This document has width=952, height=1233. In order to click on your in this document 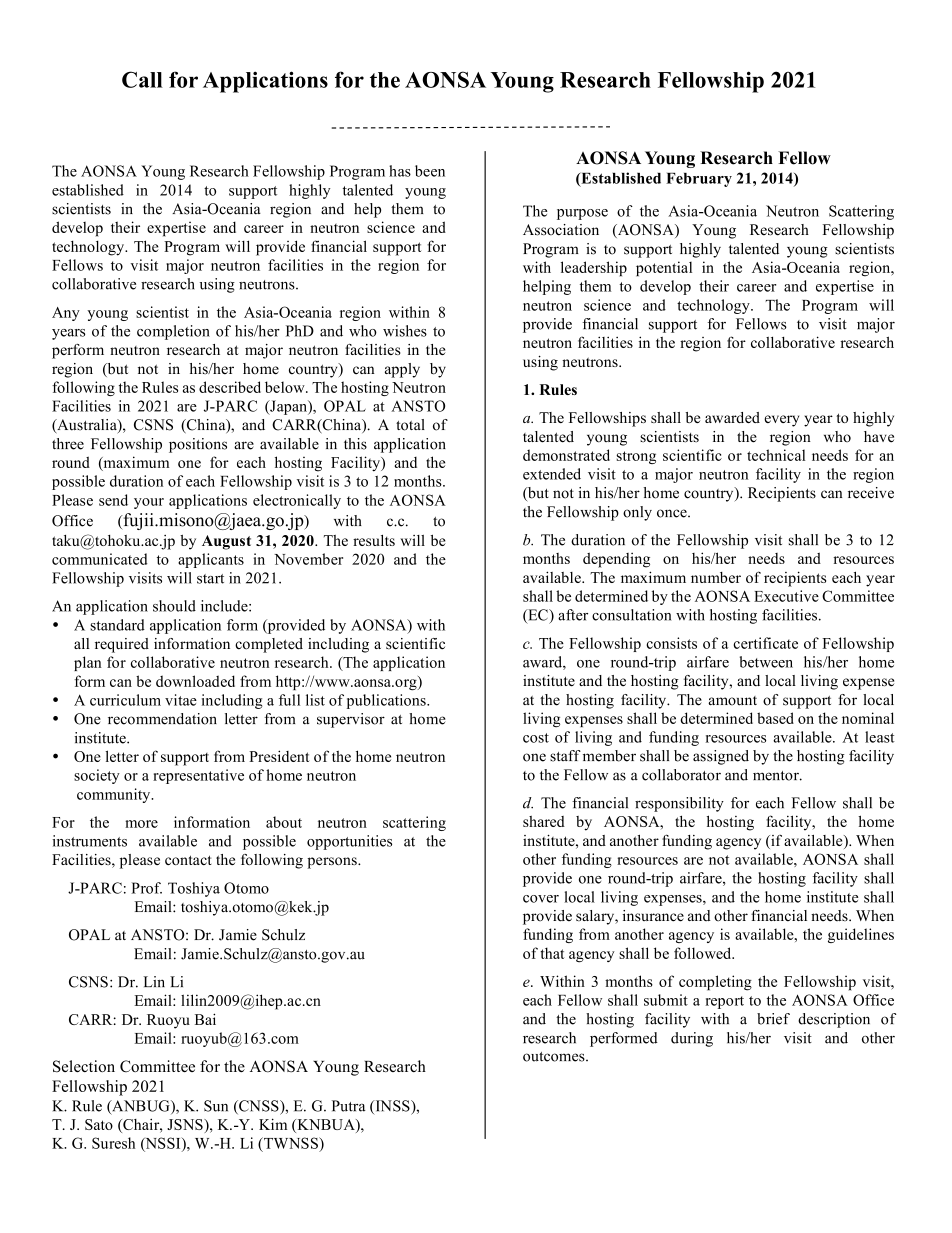, I will do `click(149, 503)`.
